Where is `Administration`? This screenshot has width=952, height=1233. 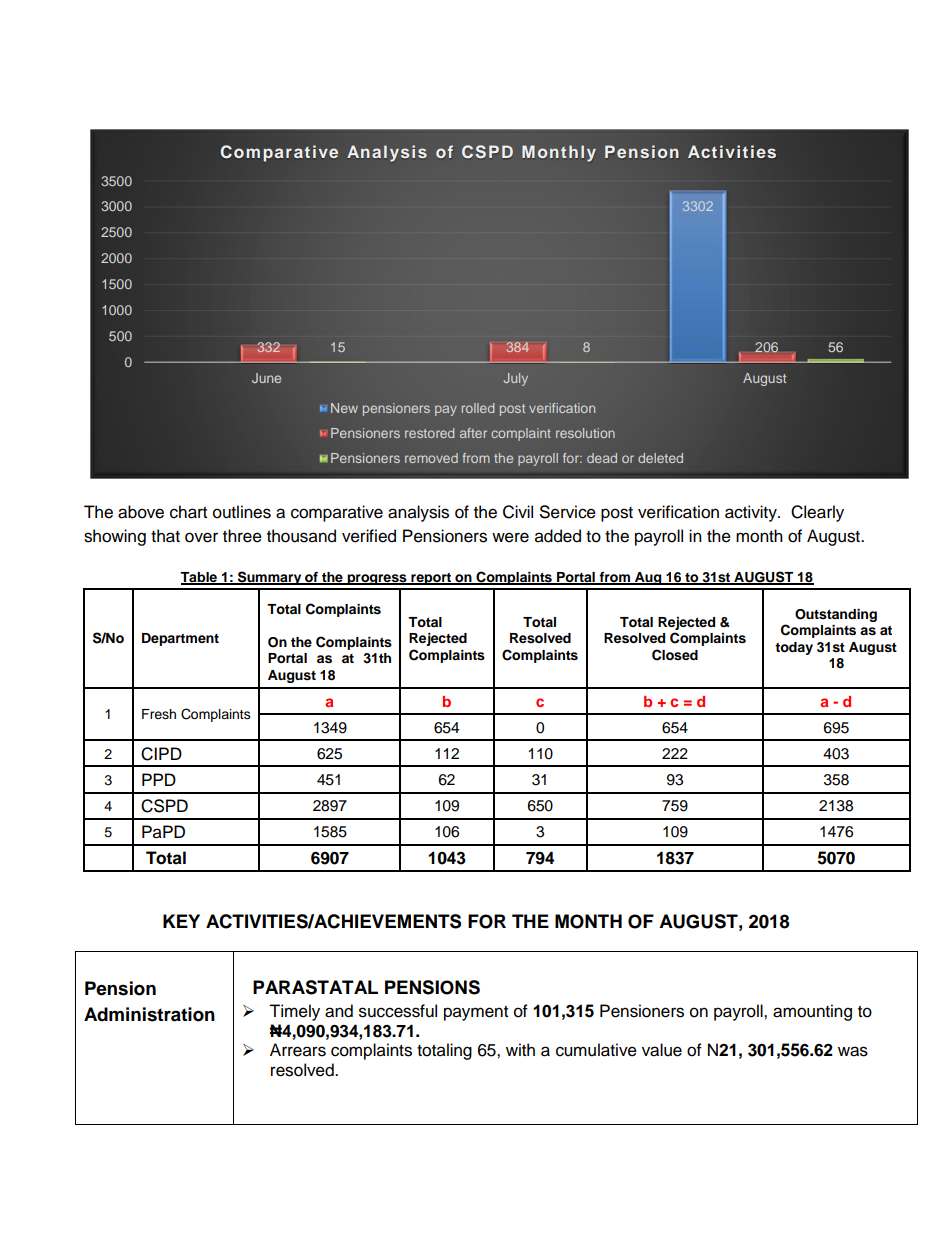 Administration is located at coordinates (149, 1014).
